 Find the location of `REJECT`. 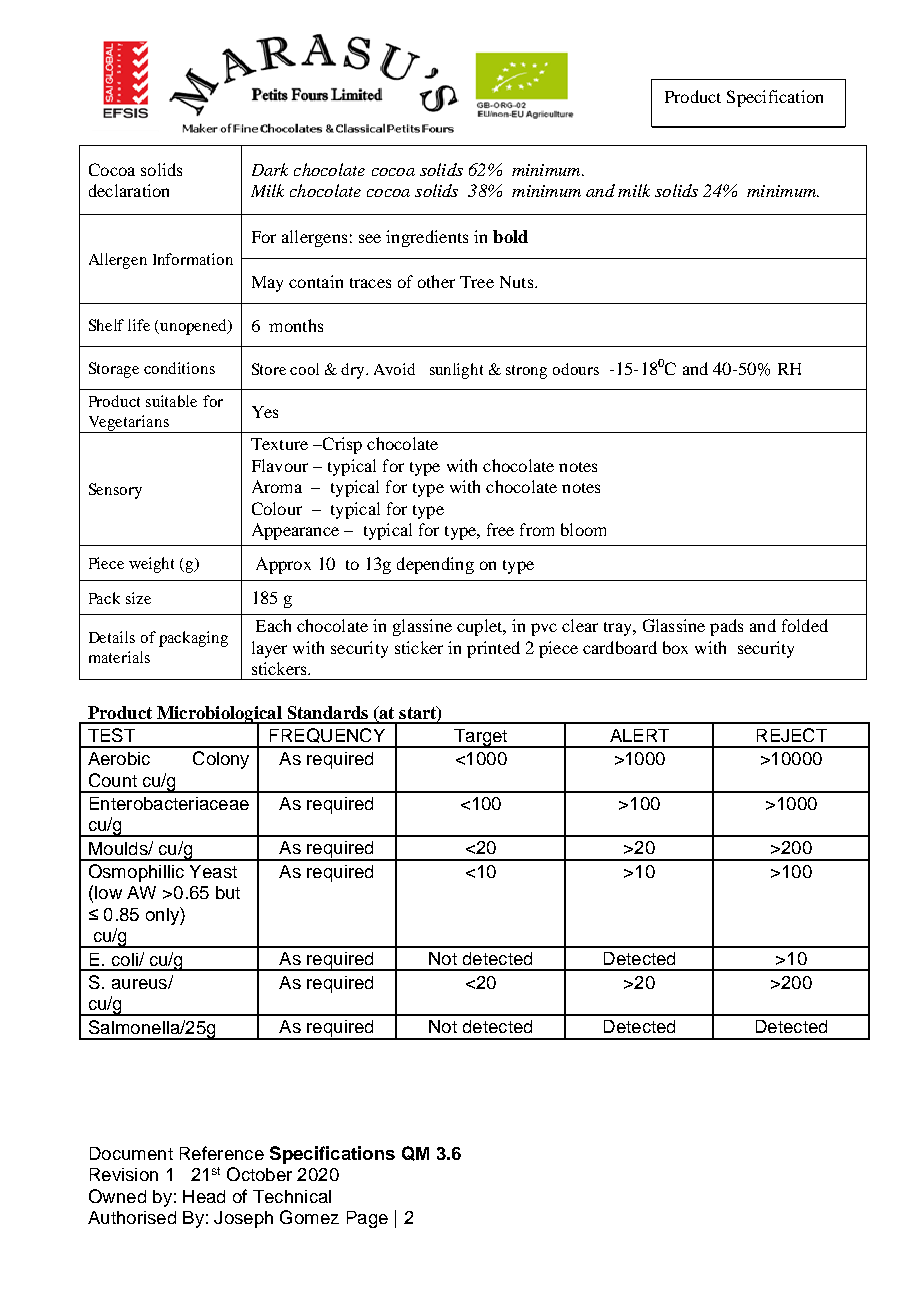

REJECT is located at coordinates (792, 735).
